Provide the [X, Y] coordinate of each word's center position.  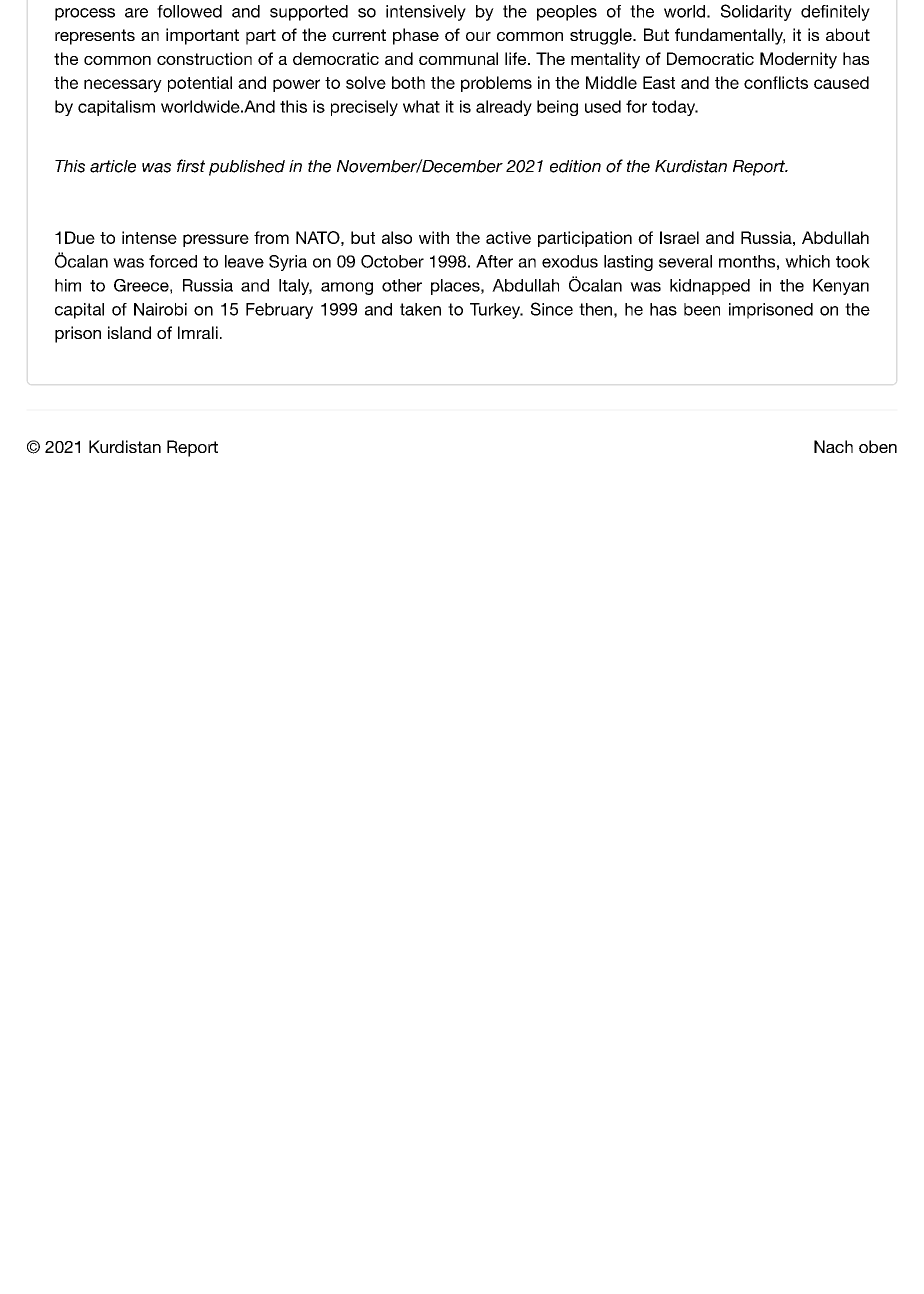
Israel [679, 237]
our [478, 36]
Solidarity [756, 12]
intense [149, 237]
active [508, 237]
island [129, 332]
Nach [833, 446]
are [136, 13]
